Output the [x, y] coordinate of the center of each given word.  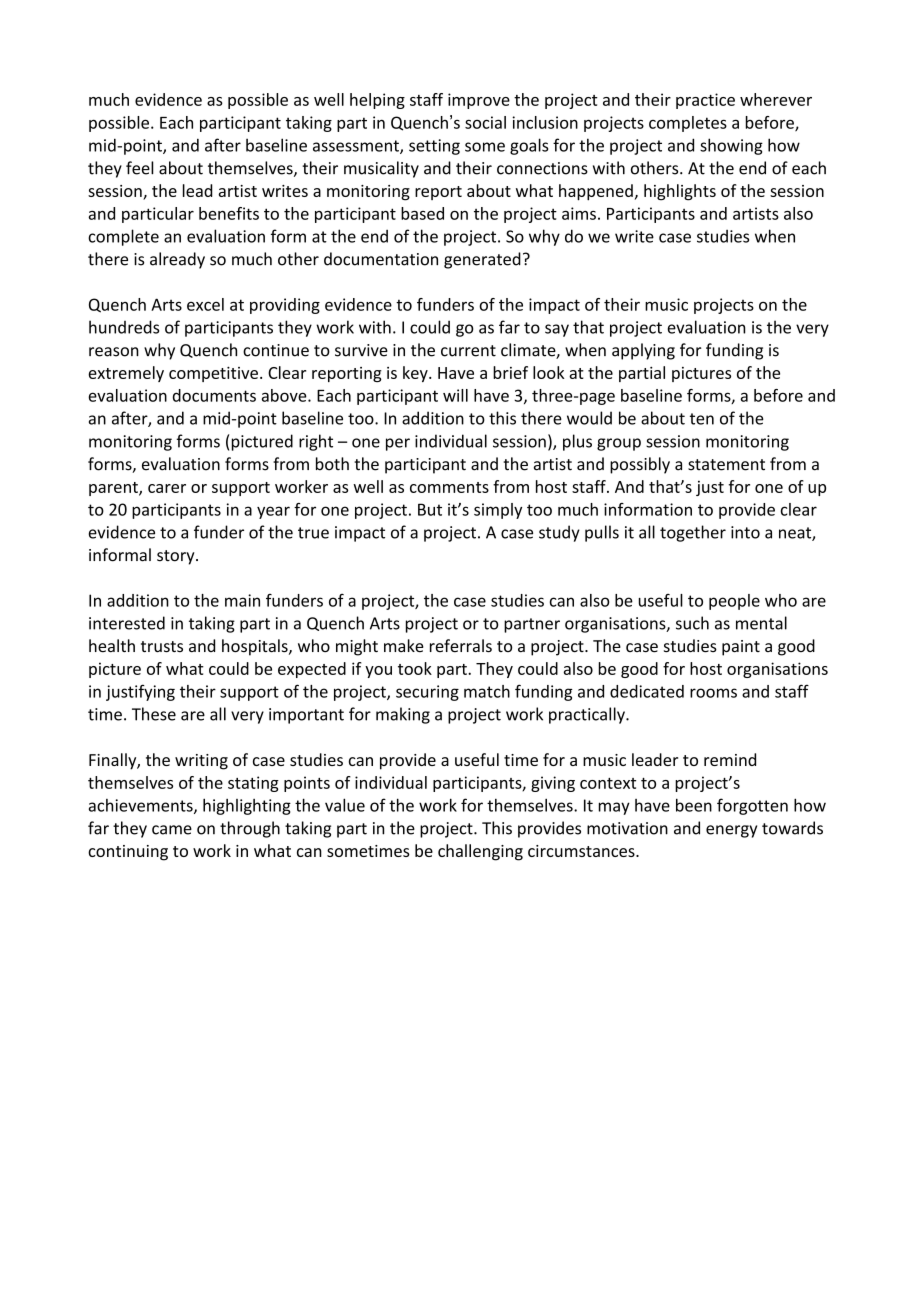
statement [726, 465]
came [172, 830]
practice [705, 101]
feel [140, 168]
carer [167, 488]
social [485, 122]
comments [449, 487]
